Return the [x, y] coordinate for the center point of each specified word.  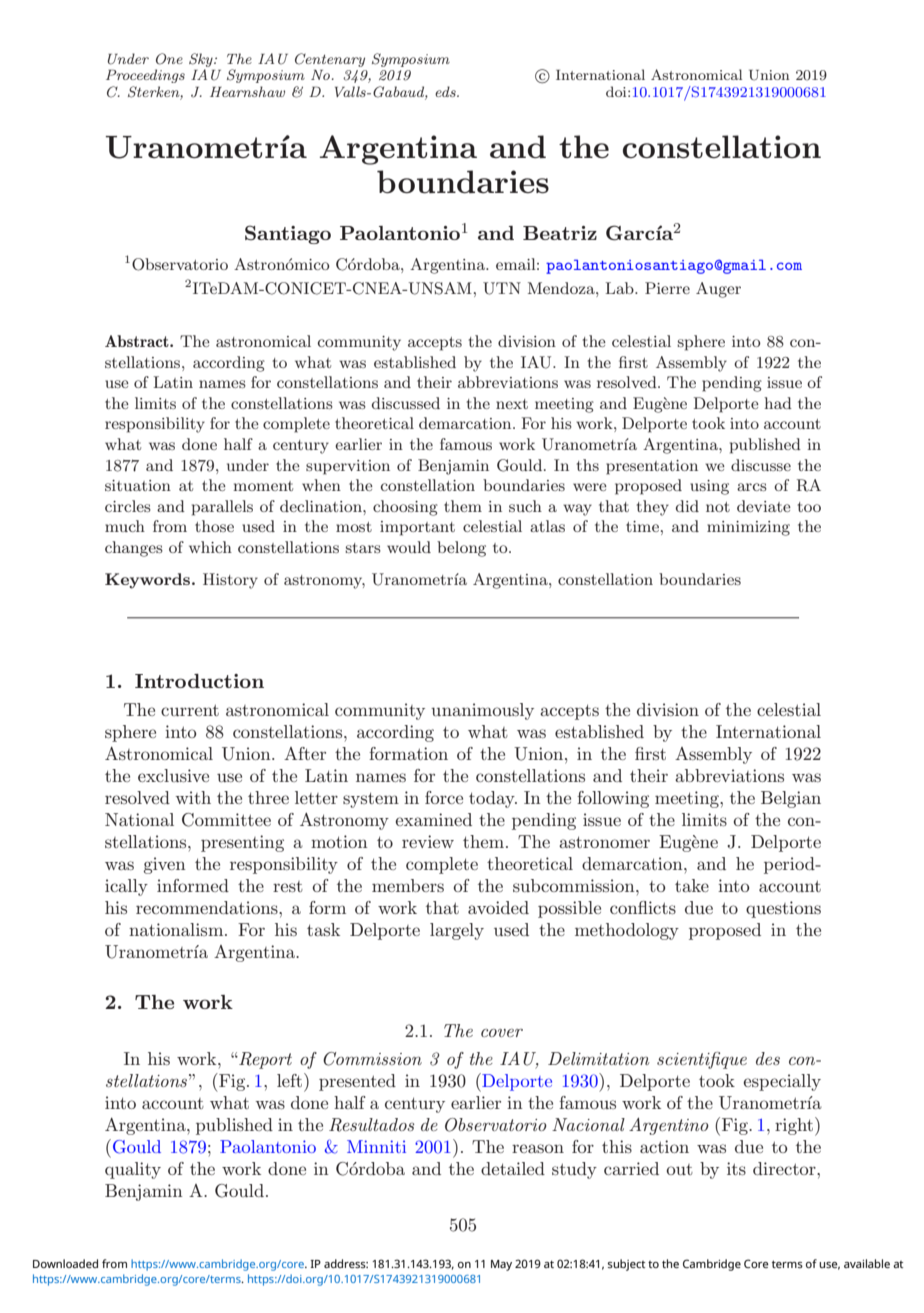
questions [783, 909]
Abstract [138, 341]
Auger [718, 290]
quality [133, 1170]
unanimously [482, 711]
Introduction [199, 681]
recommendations [208, 907]
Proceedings [145, 76]
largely [457, 931]
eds [446, 91]
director [785, 1168]
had [778, 403]
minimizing [748, 528]
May [501, 1265]
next [512, 404]
